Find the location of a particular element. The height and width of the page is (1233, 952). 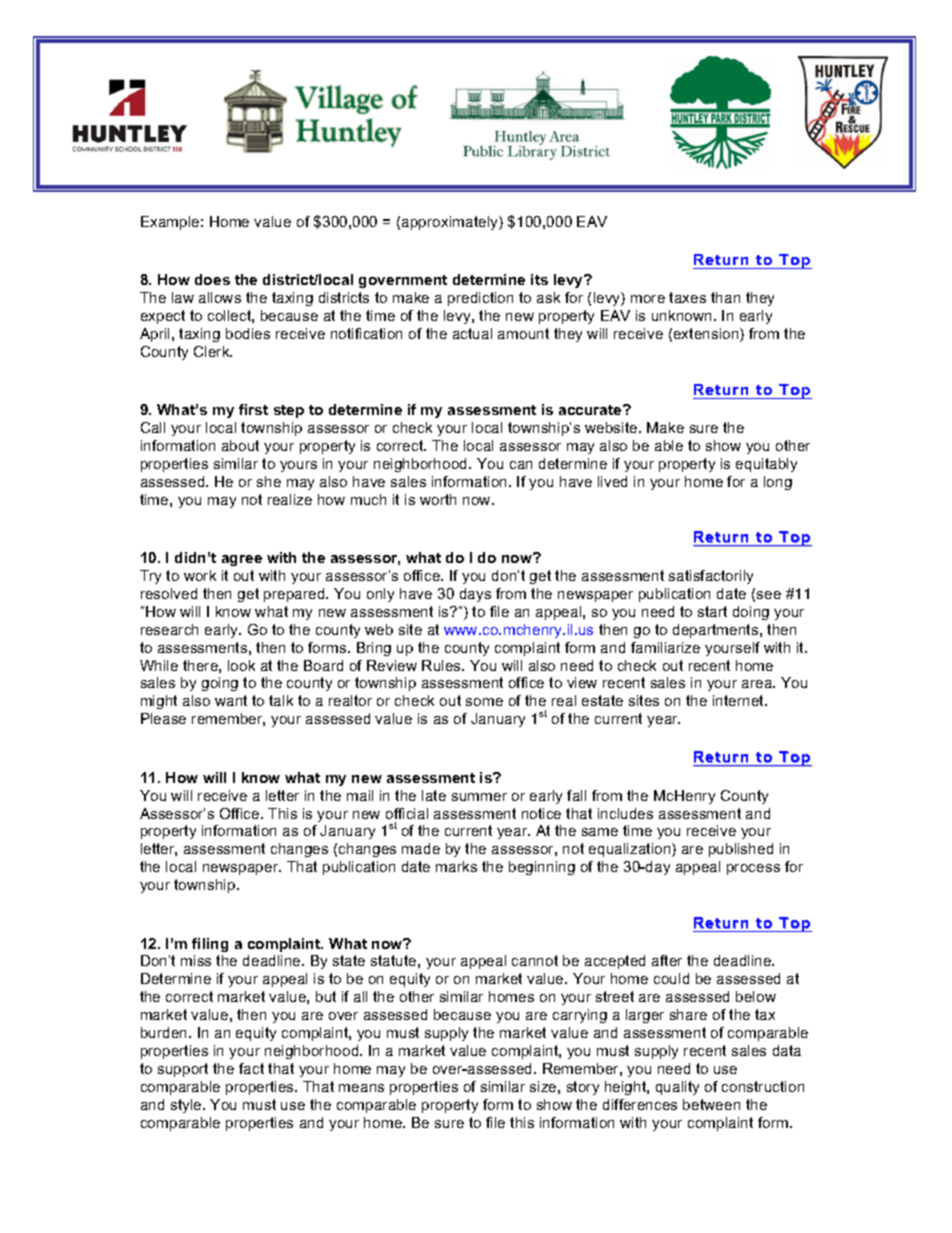

days is located at coordinates (475, 595).
